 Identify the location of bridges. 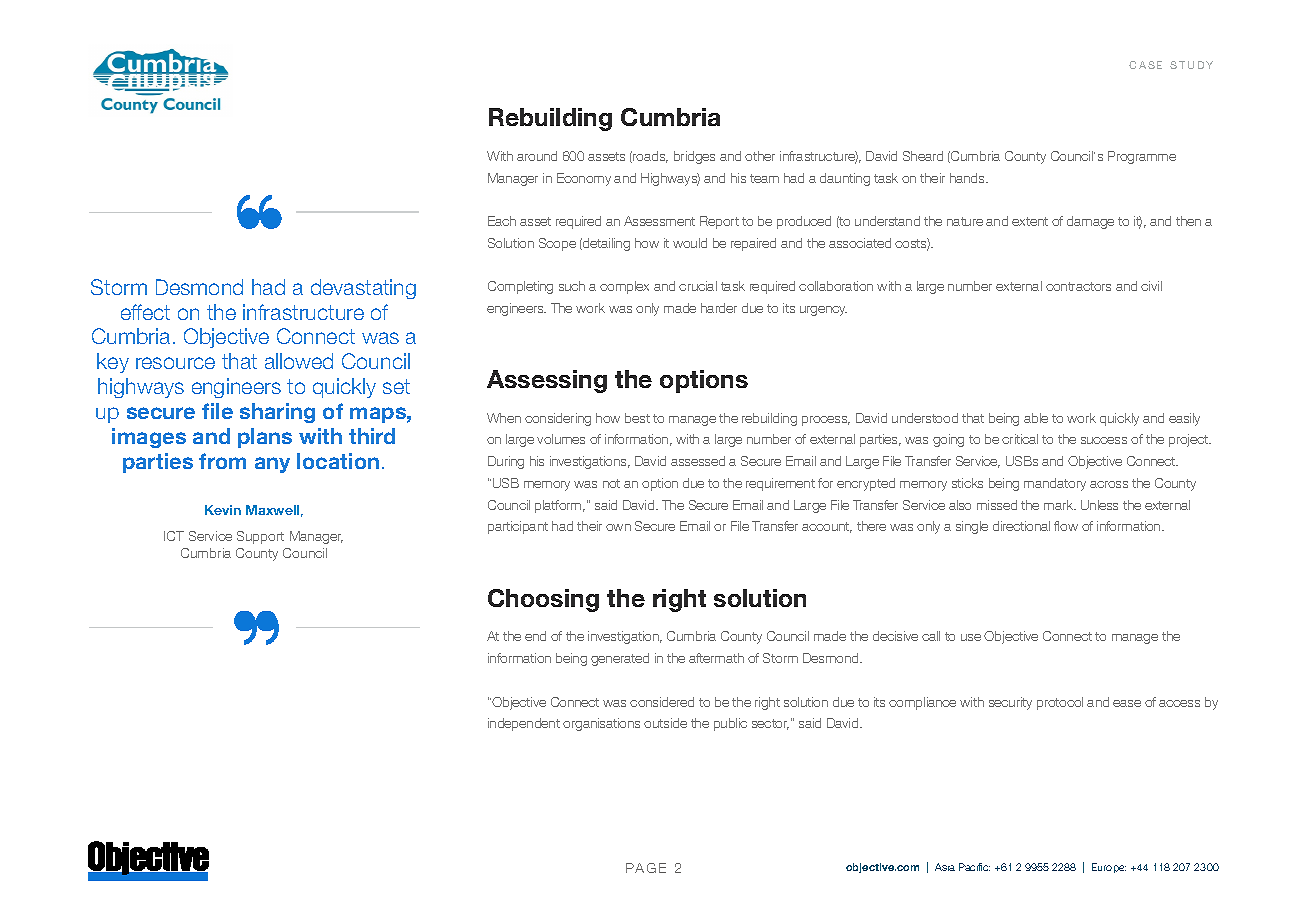
(694, 157).
